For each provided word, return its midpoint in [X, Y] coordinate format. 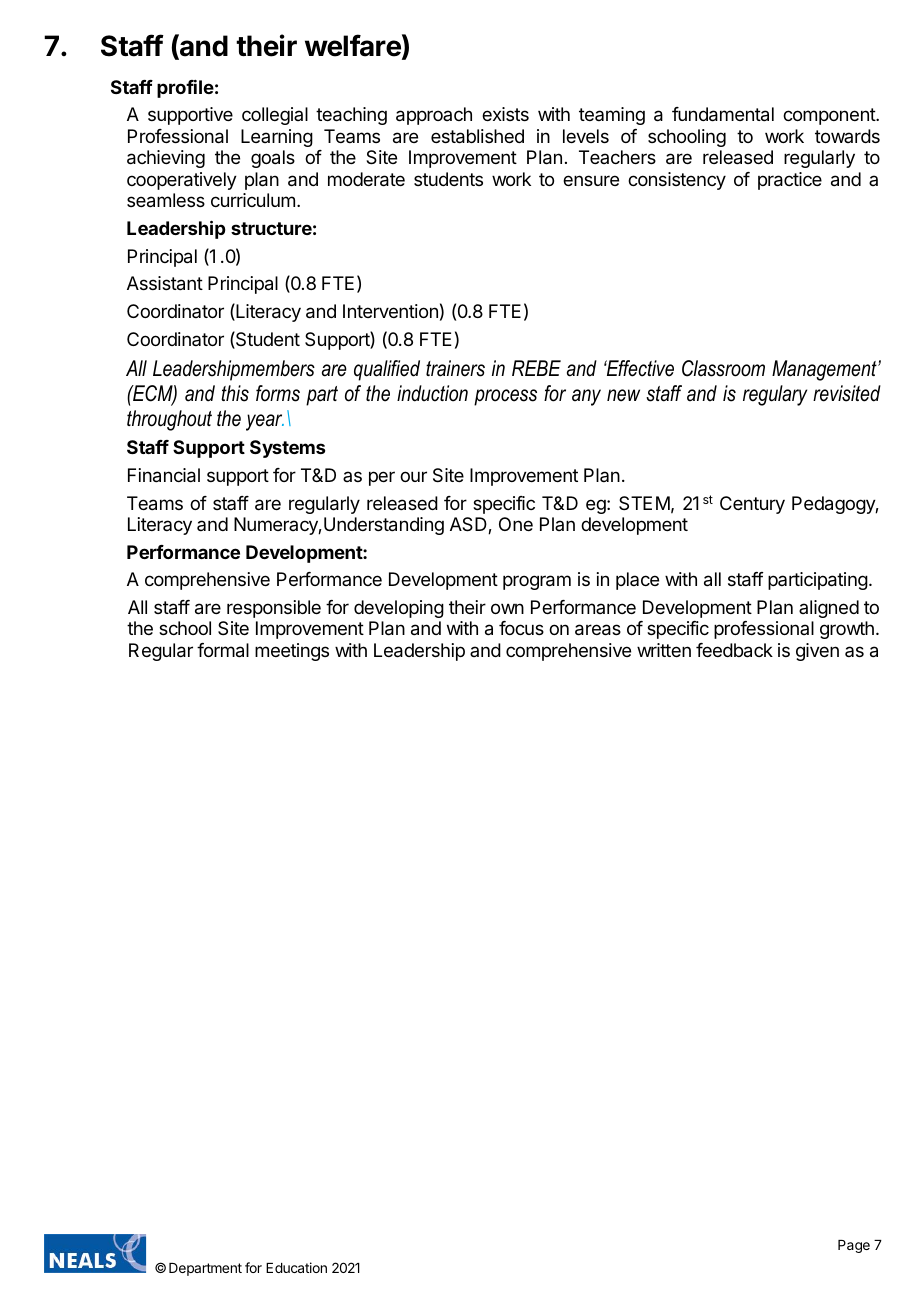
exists [505, 114]
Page [854, 1246]
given [817, 652]
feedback [734, 650]
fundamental [723, 114]
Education [296, 1267]
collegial [275, 116]
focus [521, 628]
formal [223, 650]
